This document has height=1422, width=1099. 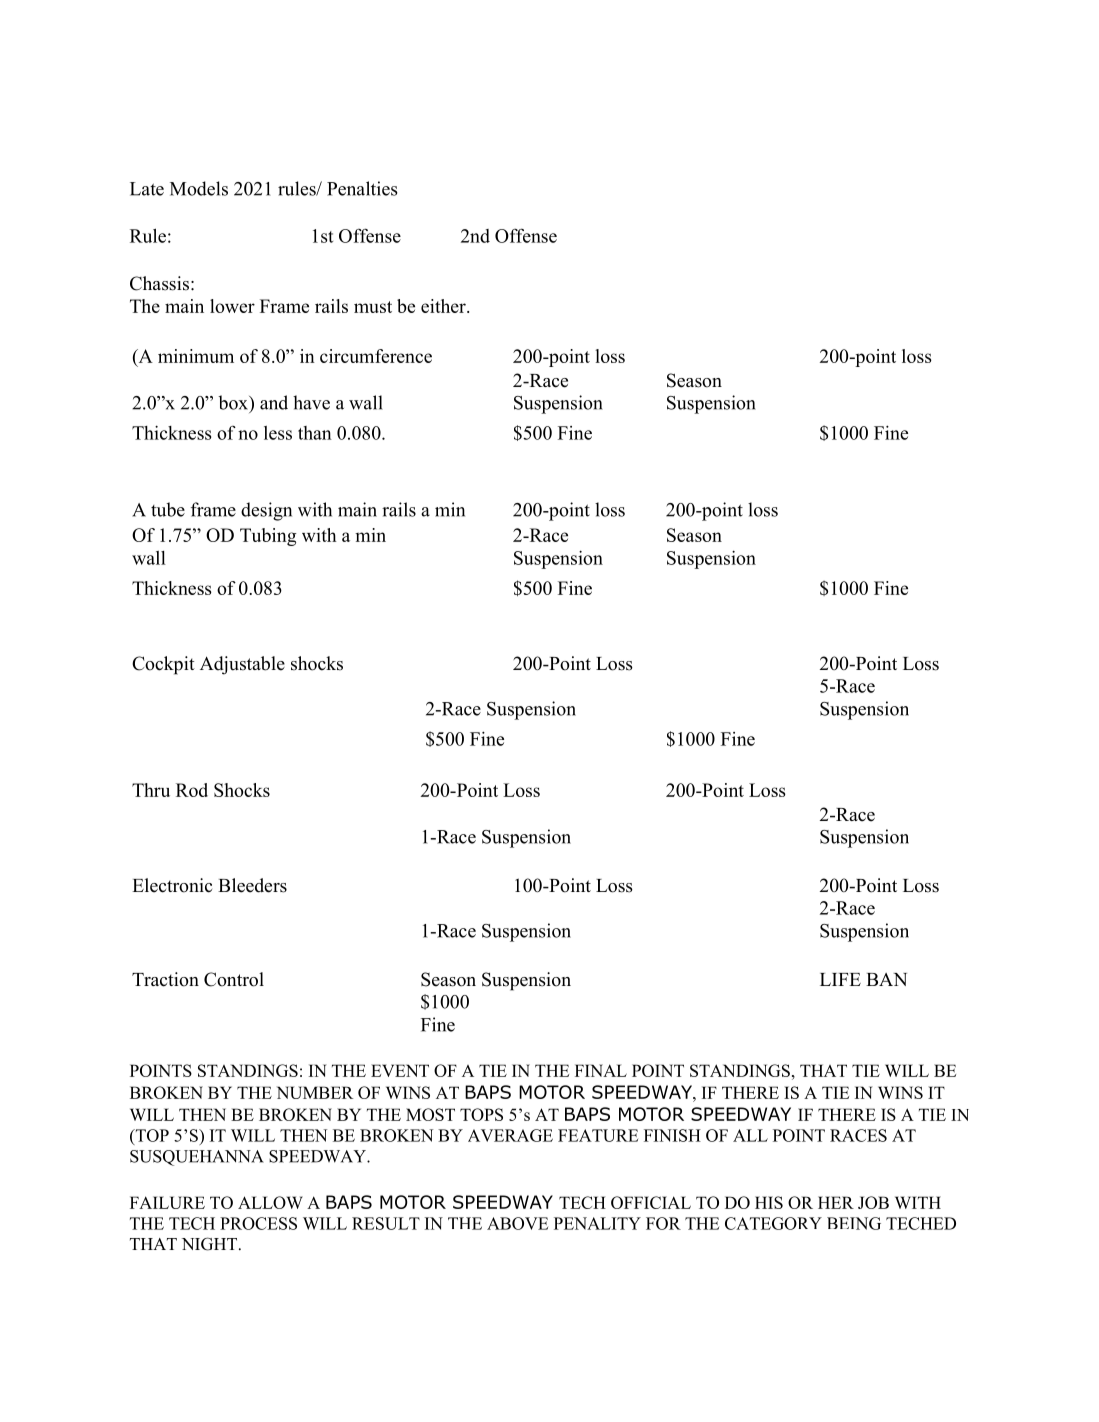 I want to click on either, so click(x=444, y=306).
